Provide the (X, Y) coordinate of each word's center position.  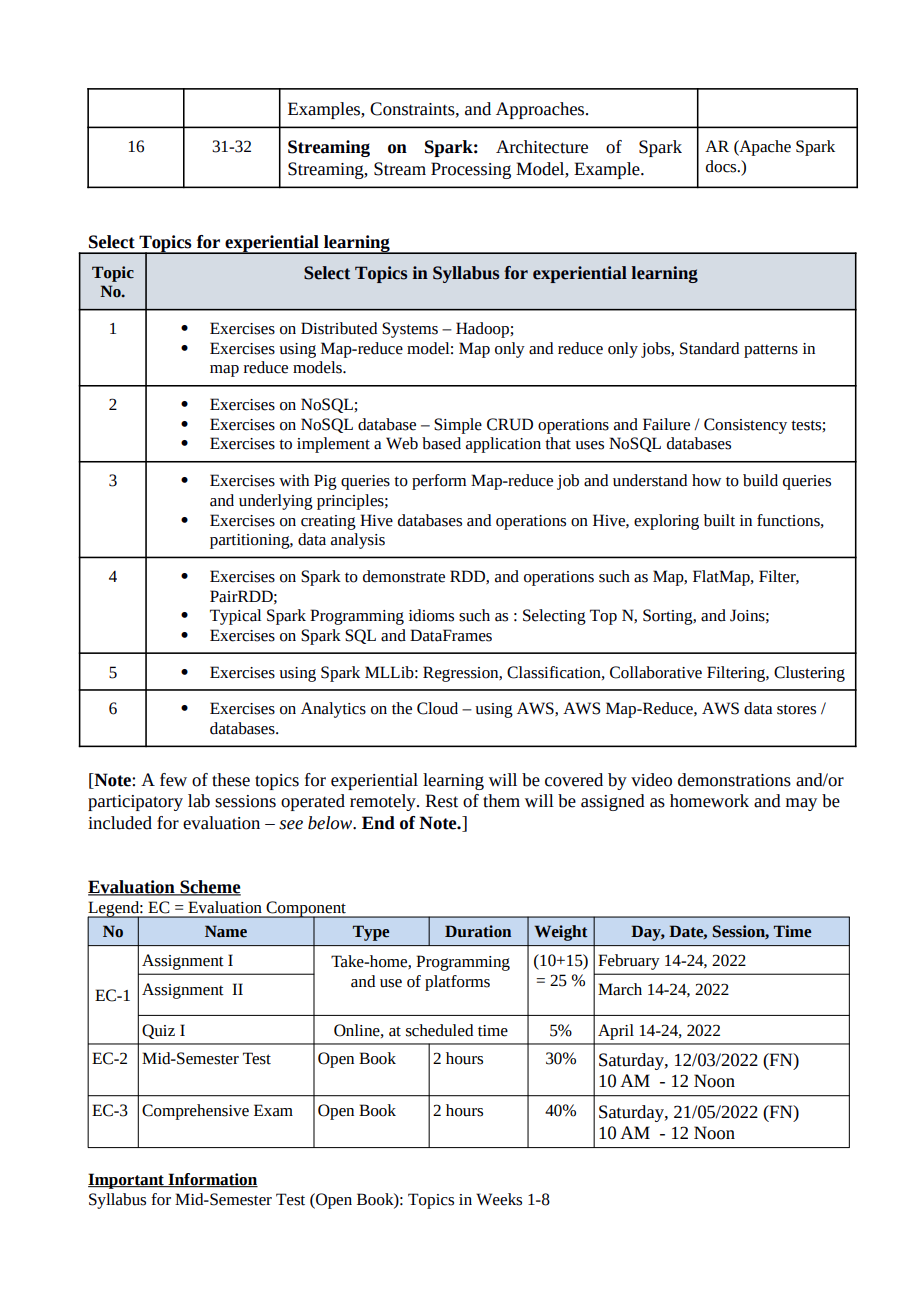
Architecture (542, 147)
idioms (431, 615)
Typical (236, 617)
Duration (478, 931)
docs (722, 166)
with (294, 480)
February (629, 962)
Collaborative (656, 672)
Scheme (209, 888)
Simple (458, 426)
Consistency (745, 426)
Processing (471, 170)
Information (212, 1180)
